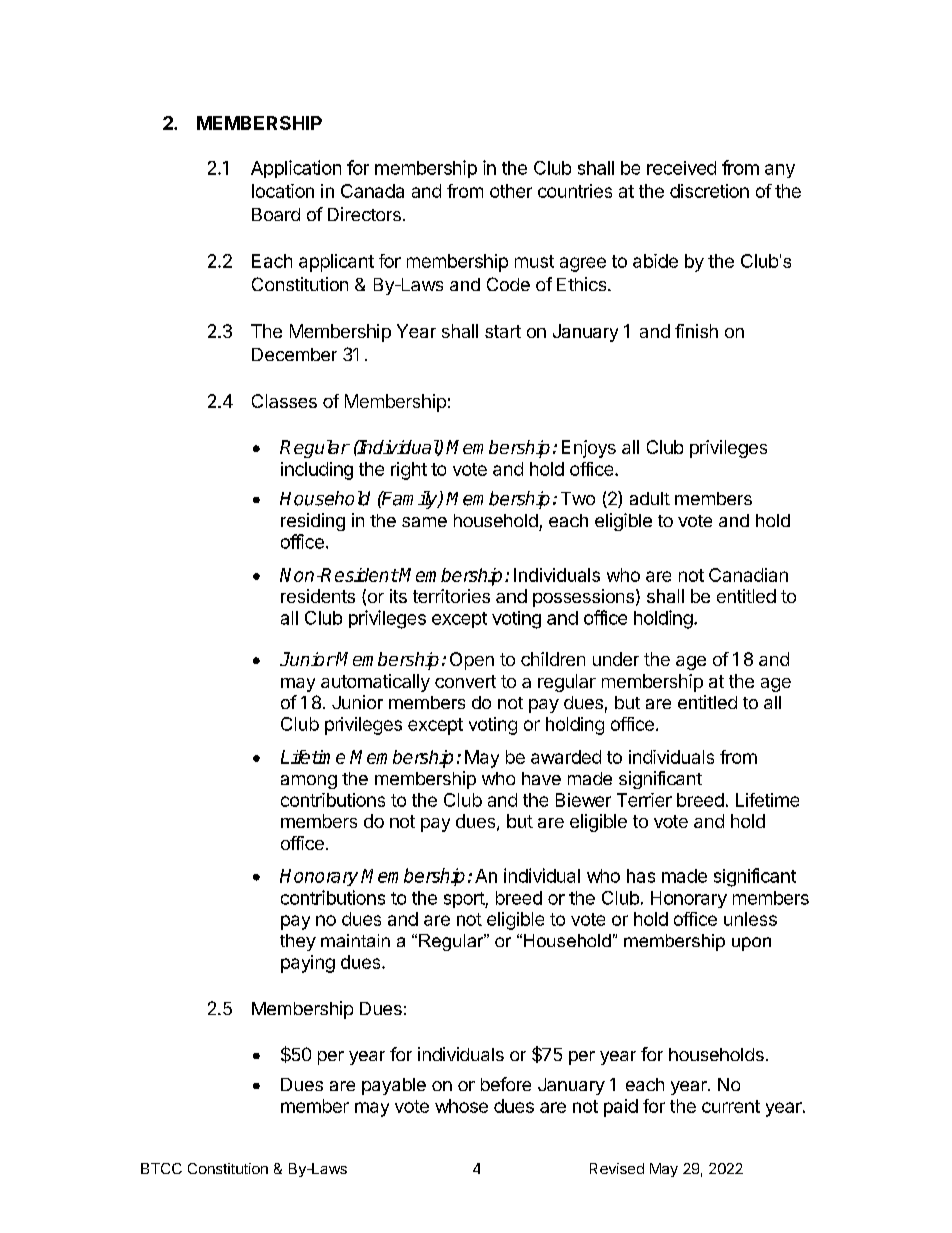 The image size is (952, 1233). What do you see at coordinates (394, 1086) in the image?
I see `payable` at bounding box center [394, 1086].
